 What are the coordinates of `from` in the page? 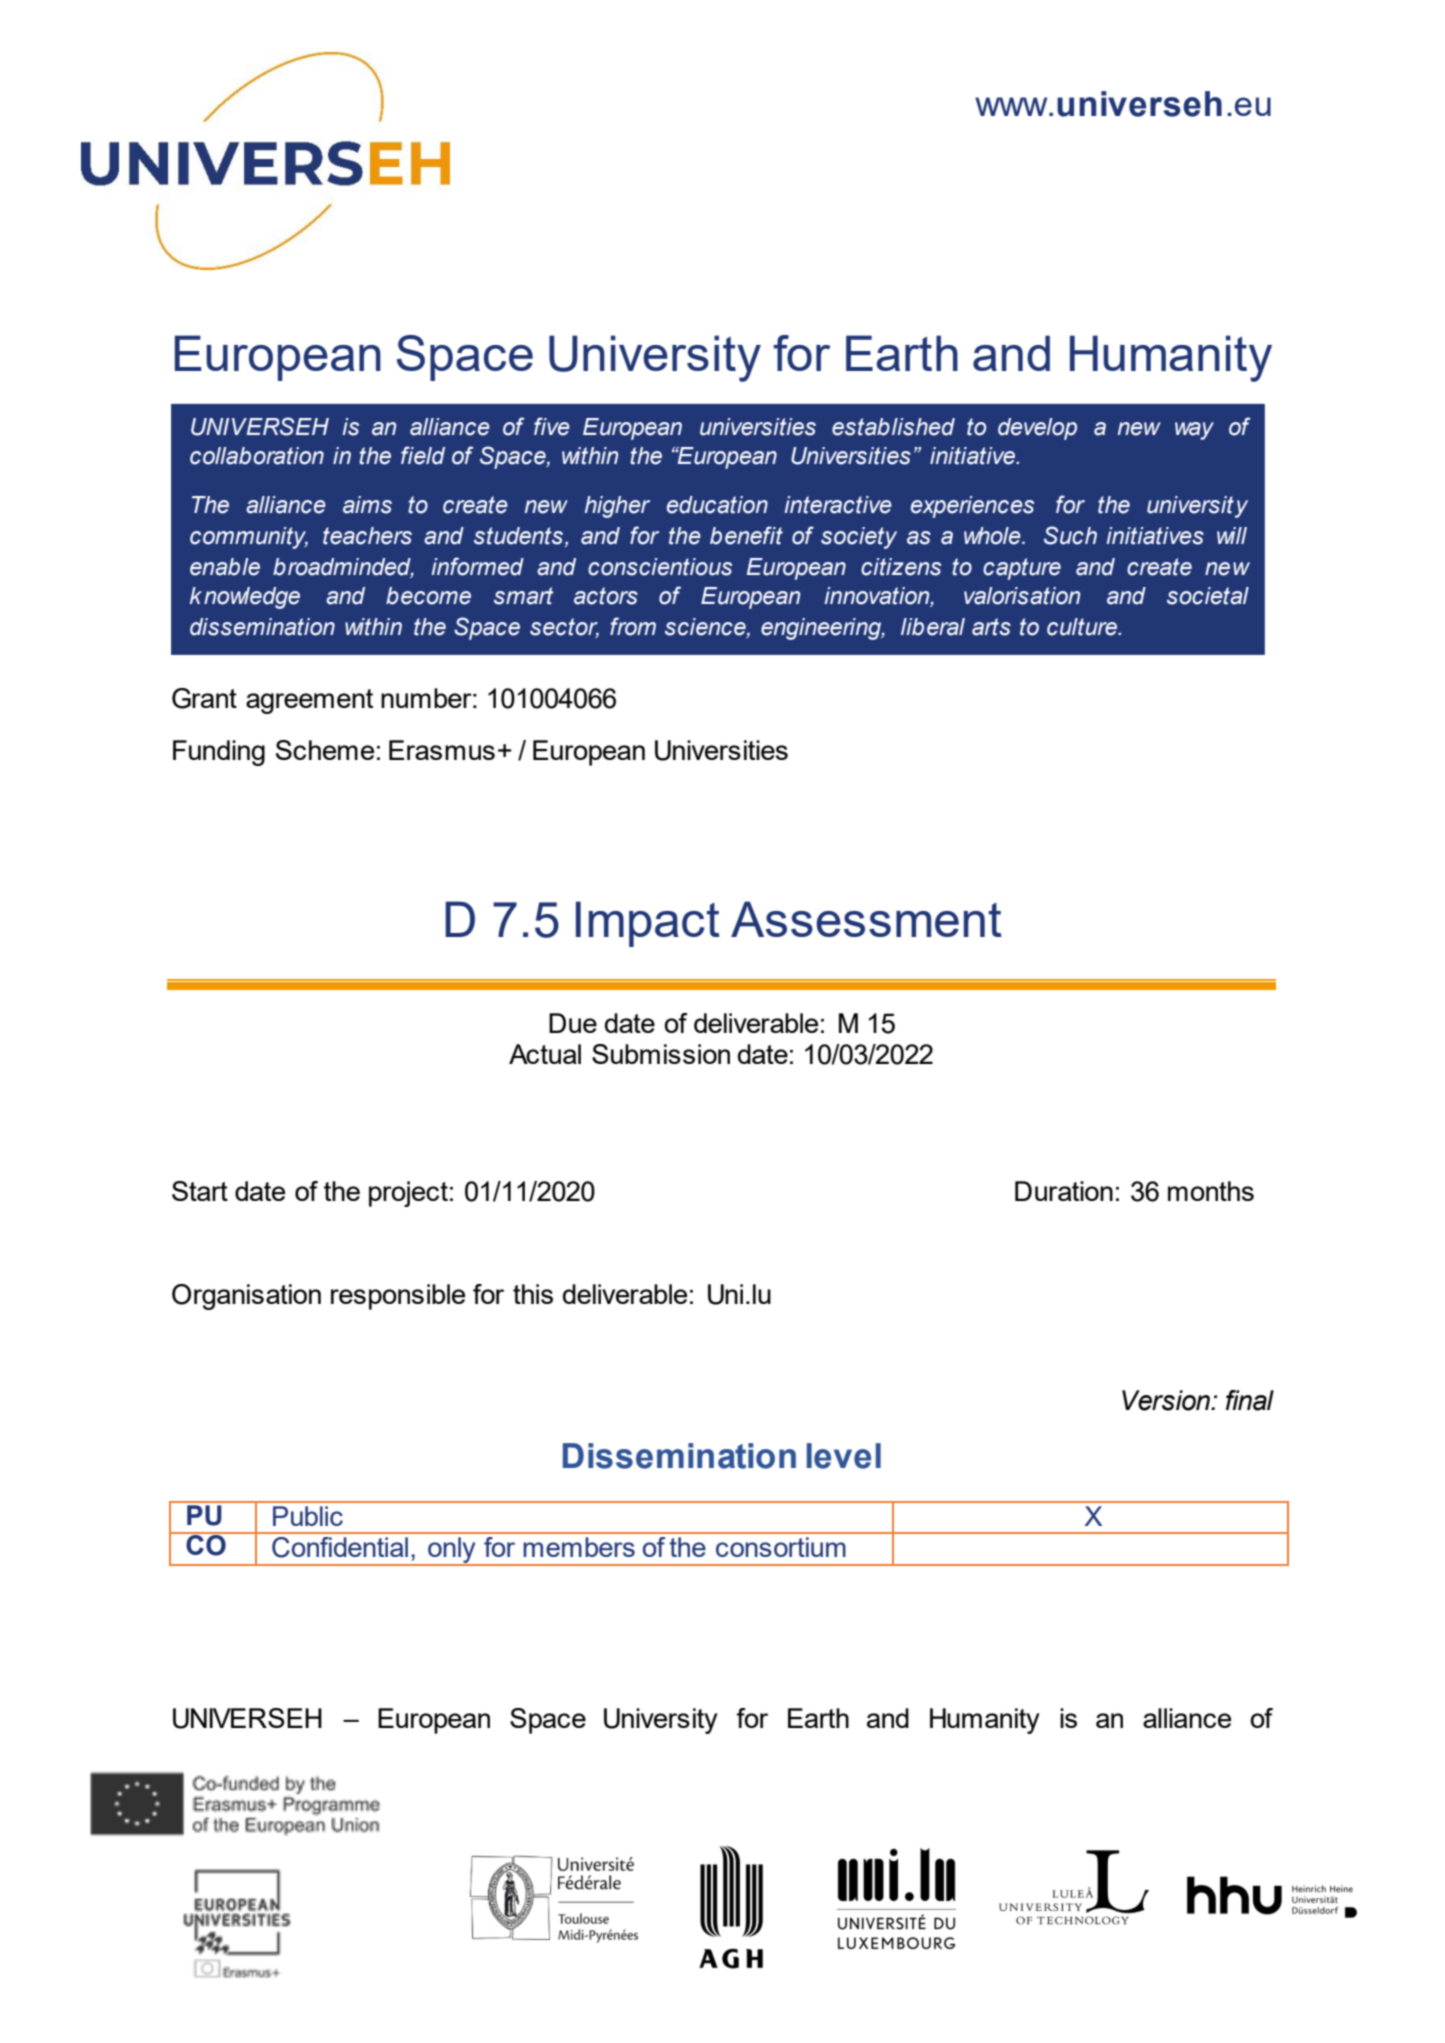 It's located at (633, 626).
